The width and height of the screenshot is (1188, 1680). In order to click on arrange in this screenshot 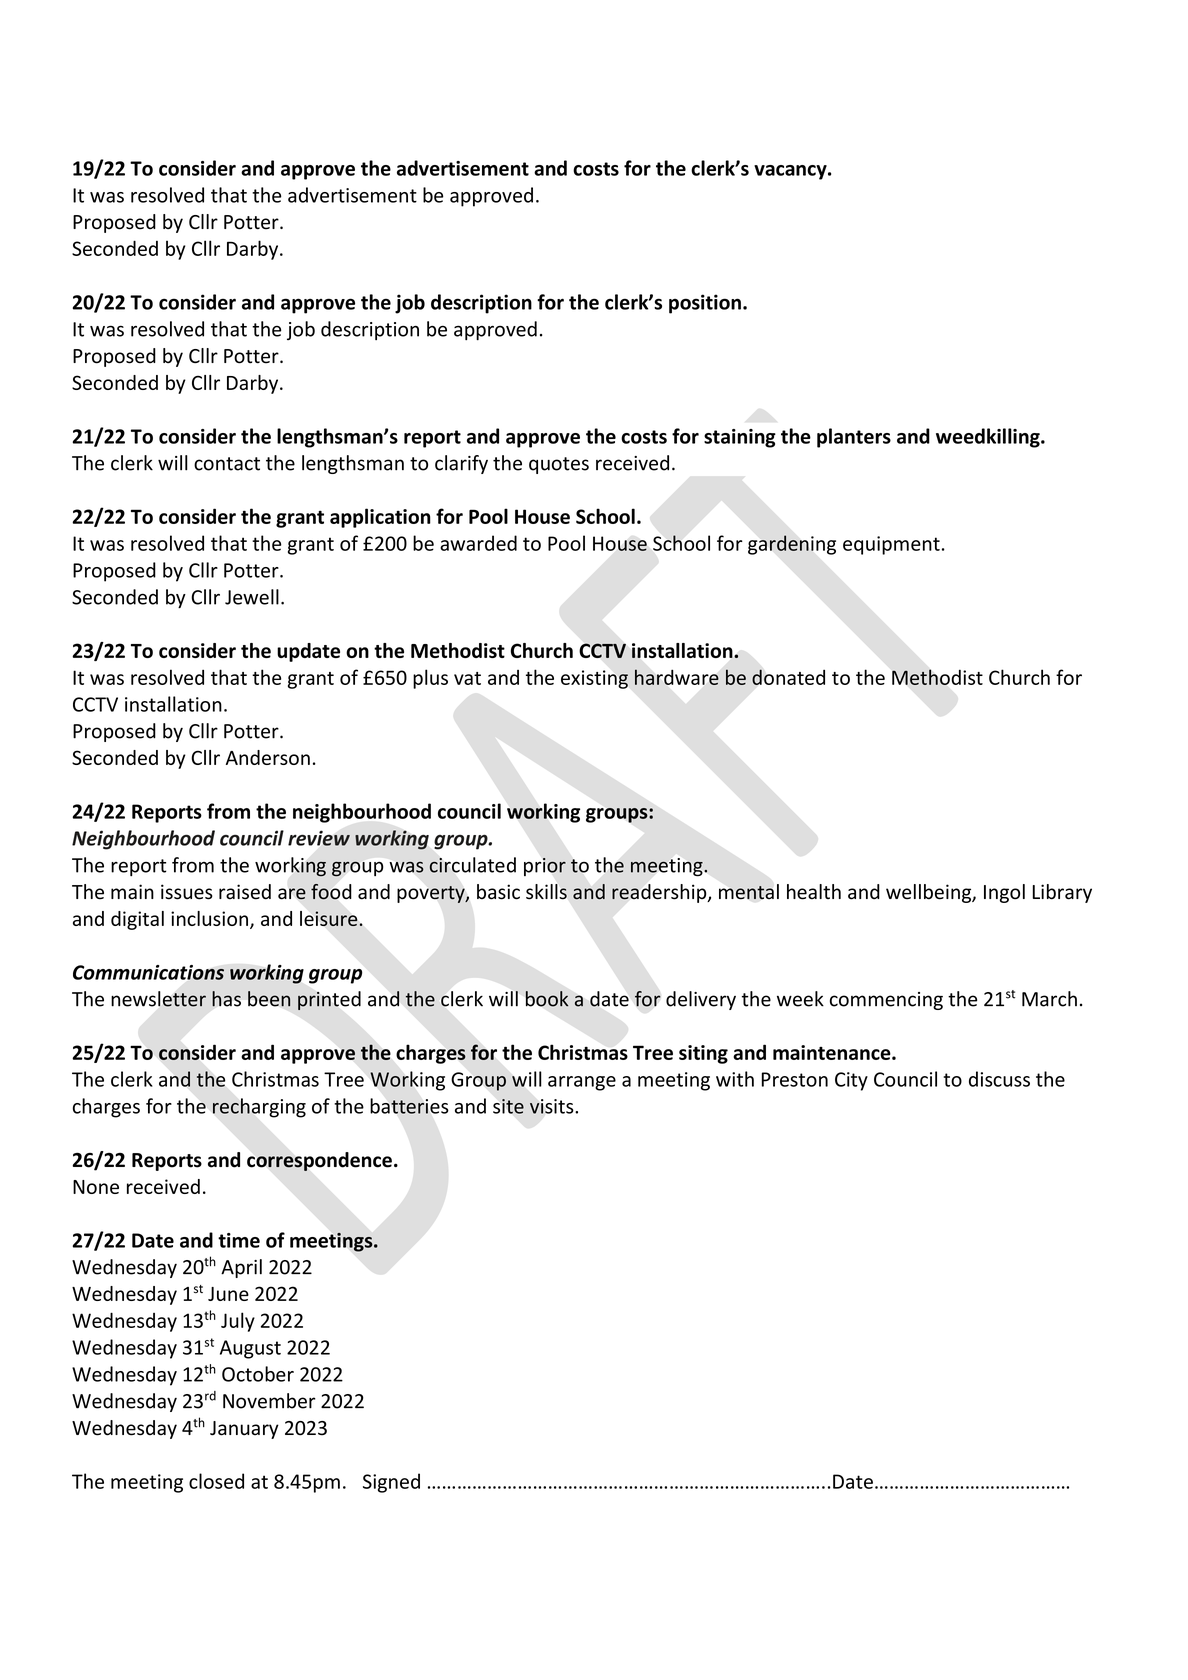, I will do `click(582, 1083)`.
